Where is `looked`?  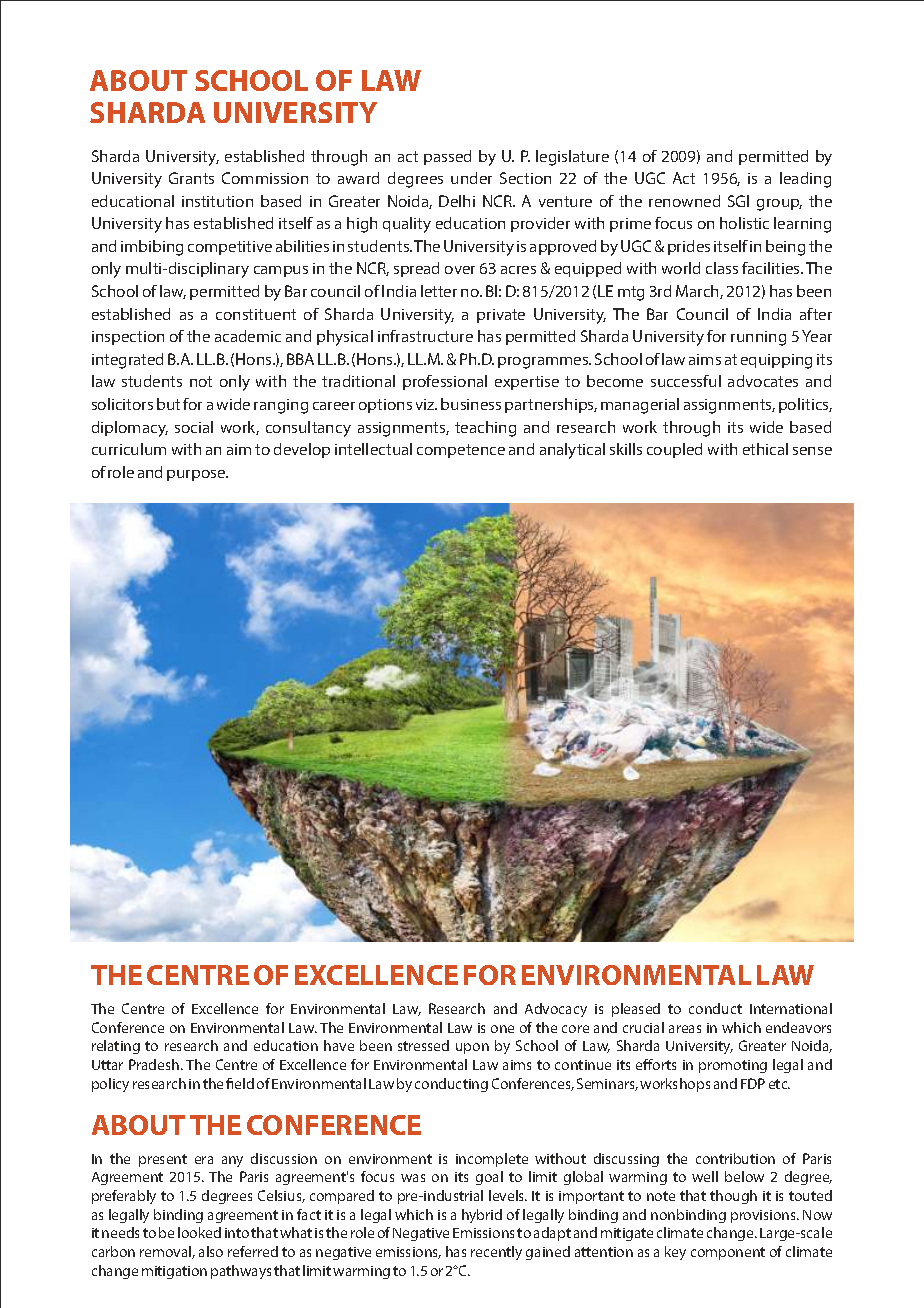 looked is located at coordinates (199, 1232).
